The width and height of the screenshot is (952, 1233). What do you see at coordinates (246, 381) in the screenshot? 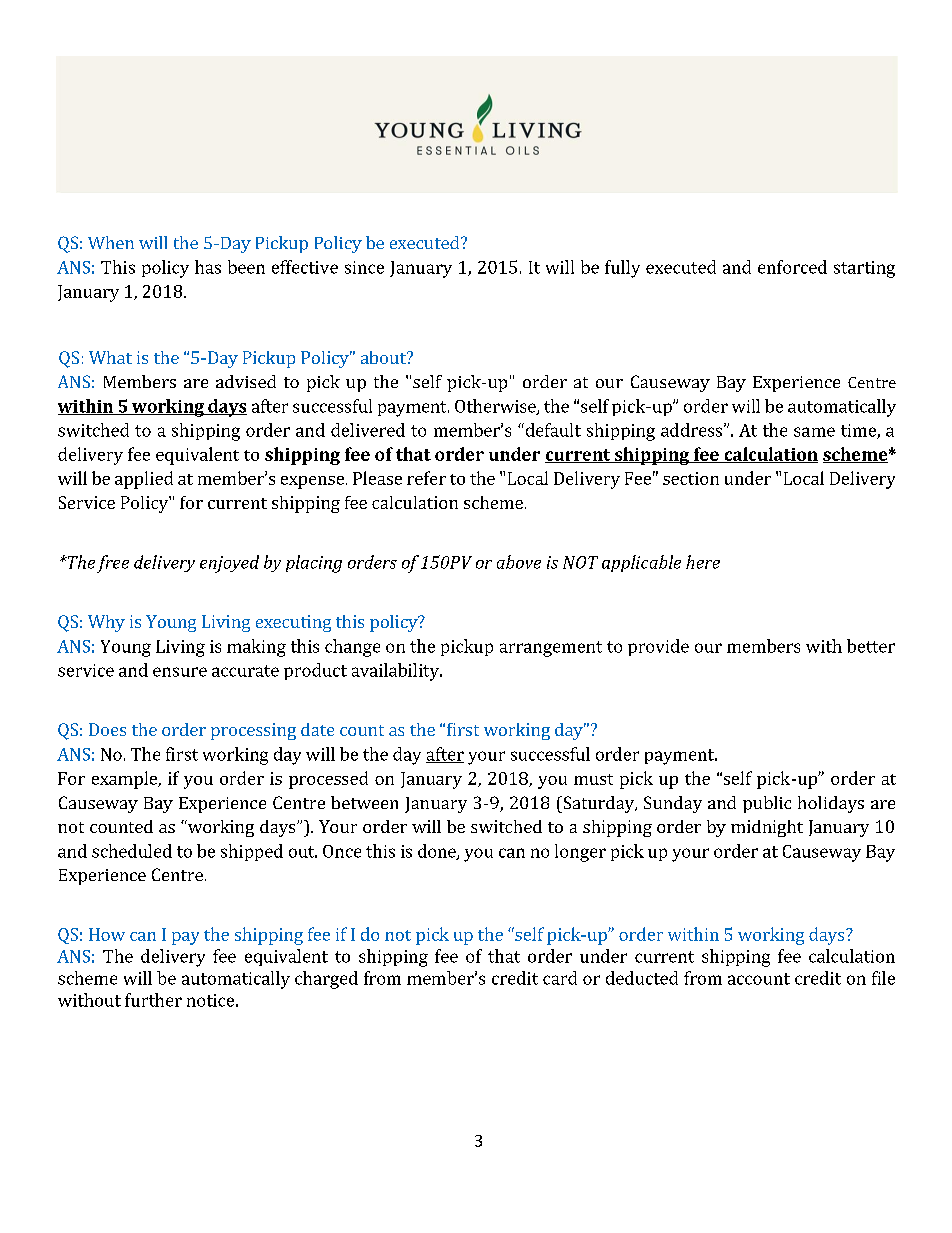
I see `advised` at bounding box center [246, 381].
